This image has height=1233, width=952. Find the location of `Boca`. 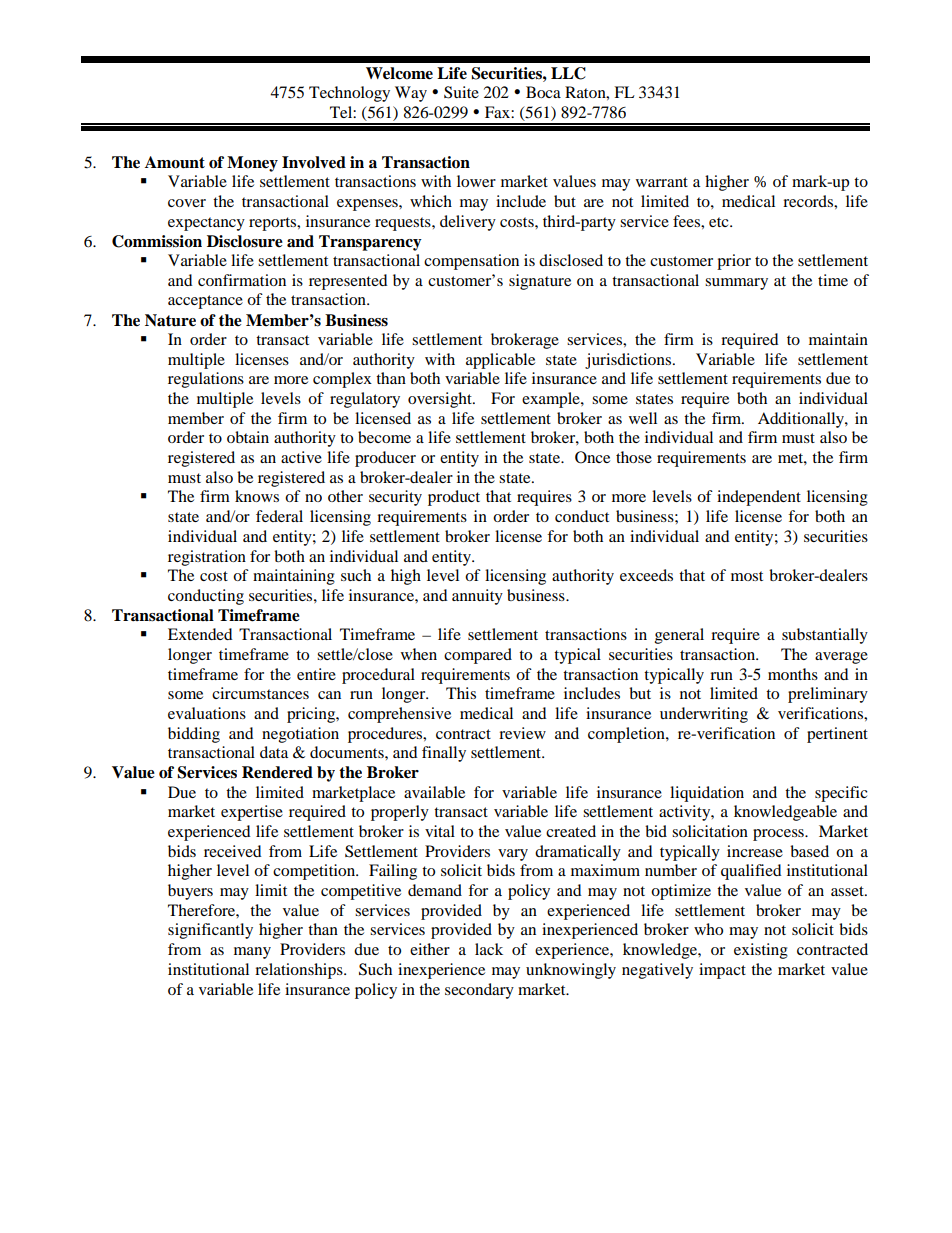

Boca is located at coordinates (543, 92).
